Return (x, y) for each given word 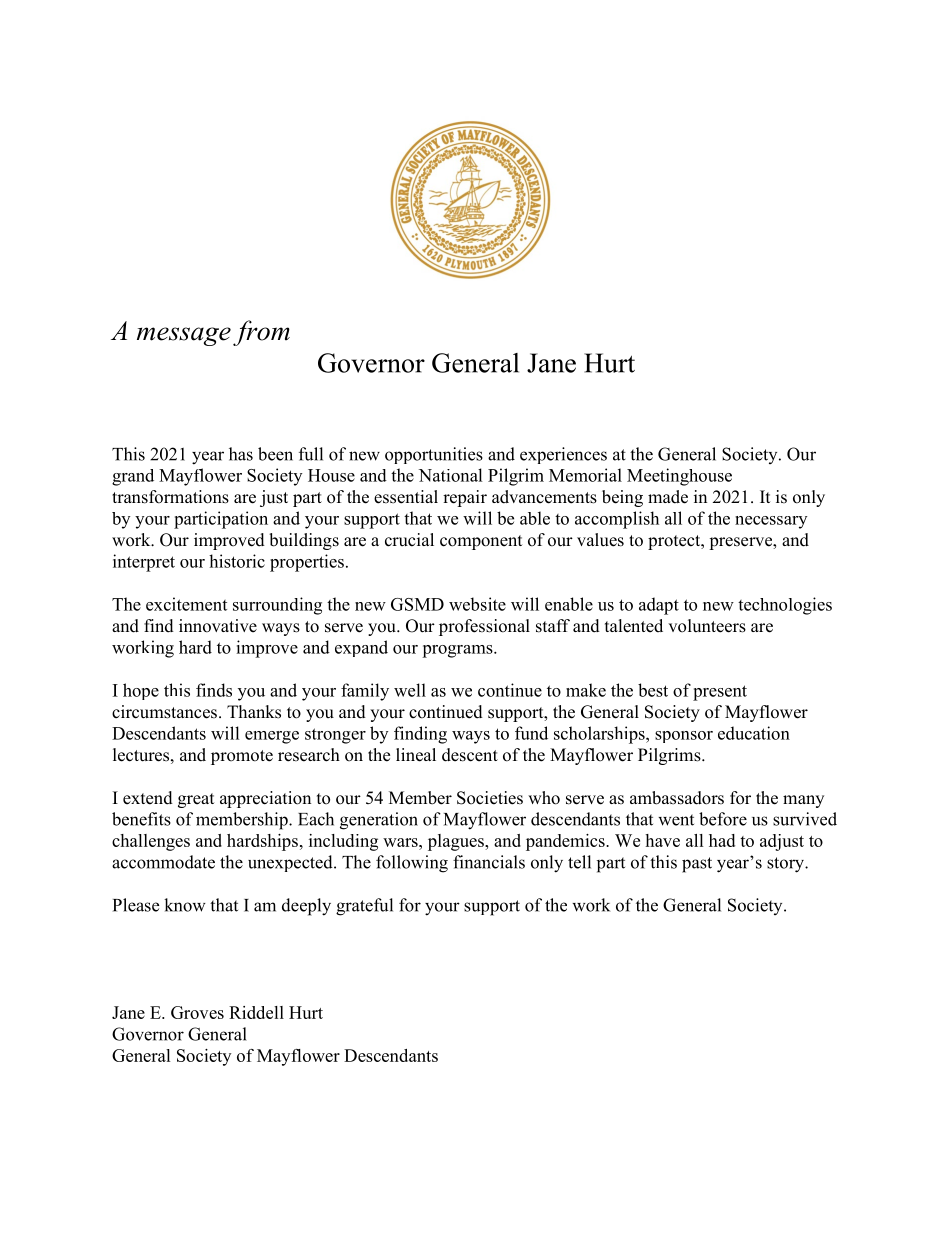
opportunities (434, 455)
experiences (563, 455)
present (720, 693)
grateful (364, 907)
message (184, 336)
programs (458, 651)
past (697, 865)
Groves (197, 1012)
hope (141, 691)
